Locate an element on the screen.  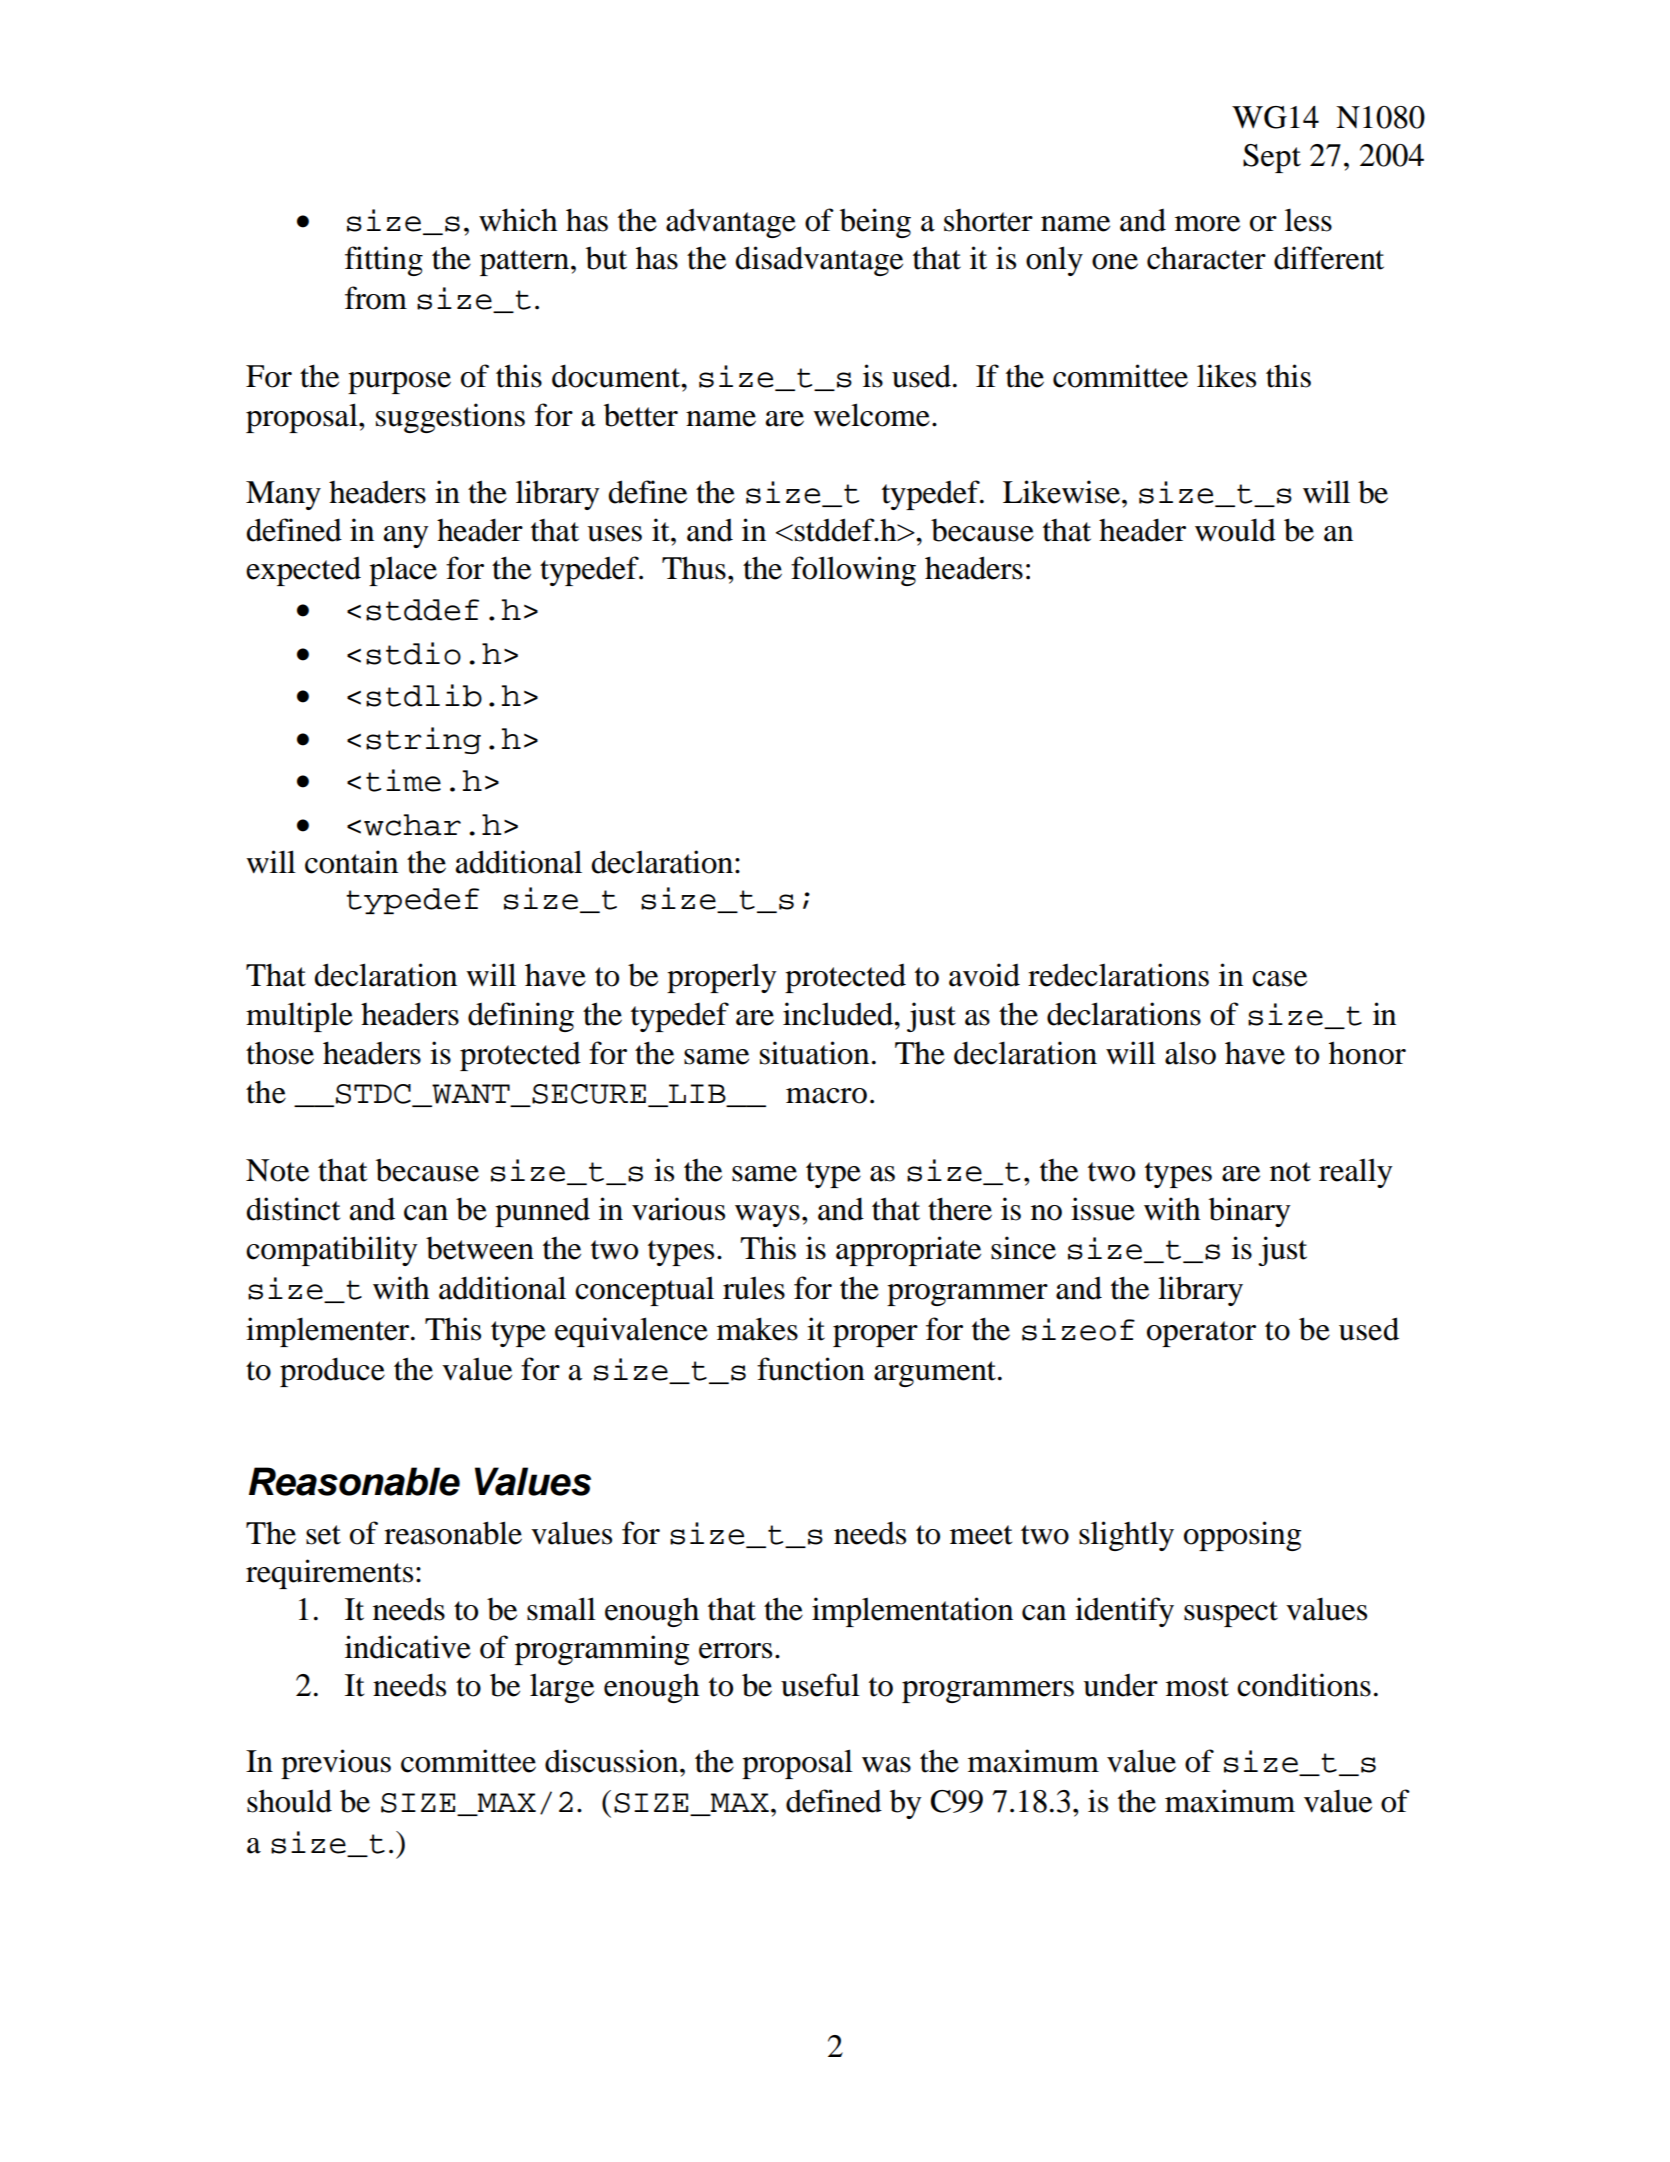
binary is located at coordinates (1250, 1212).
